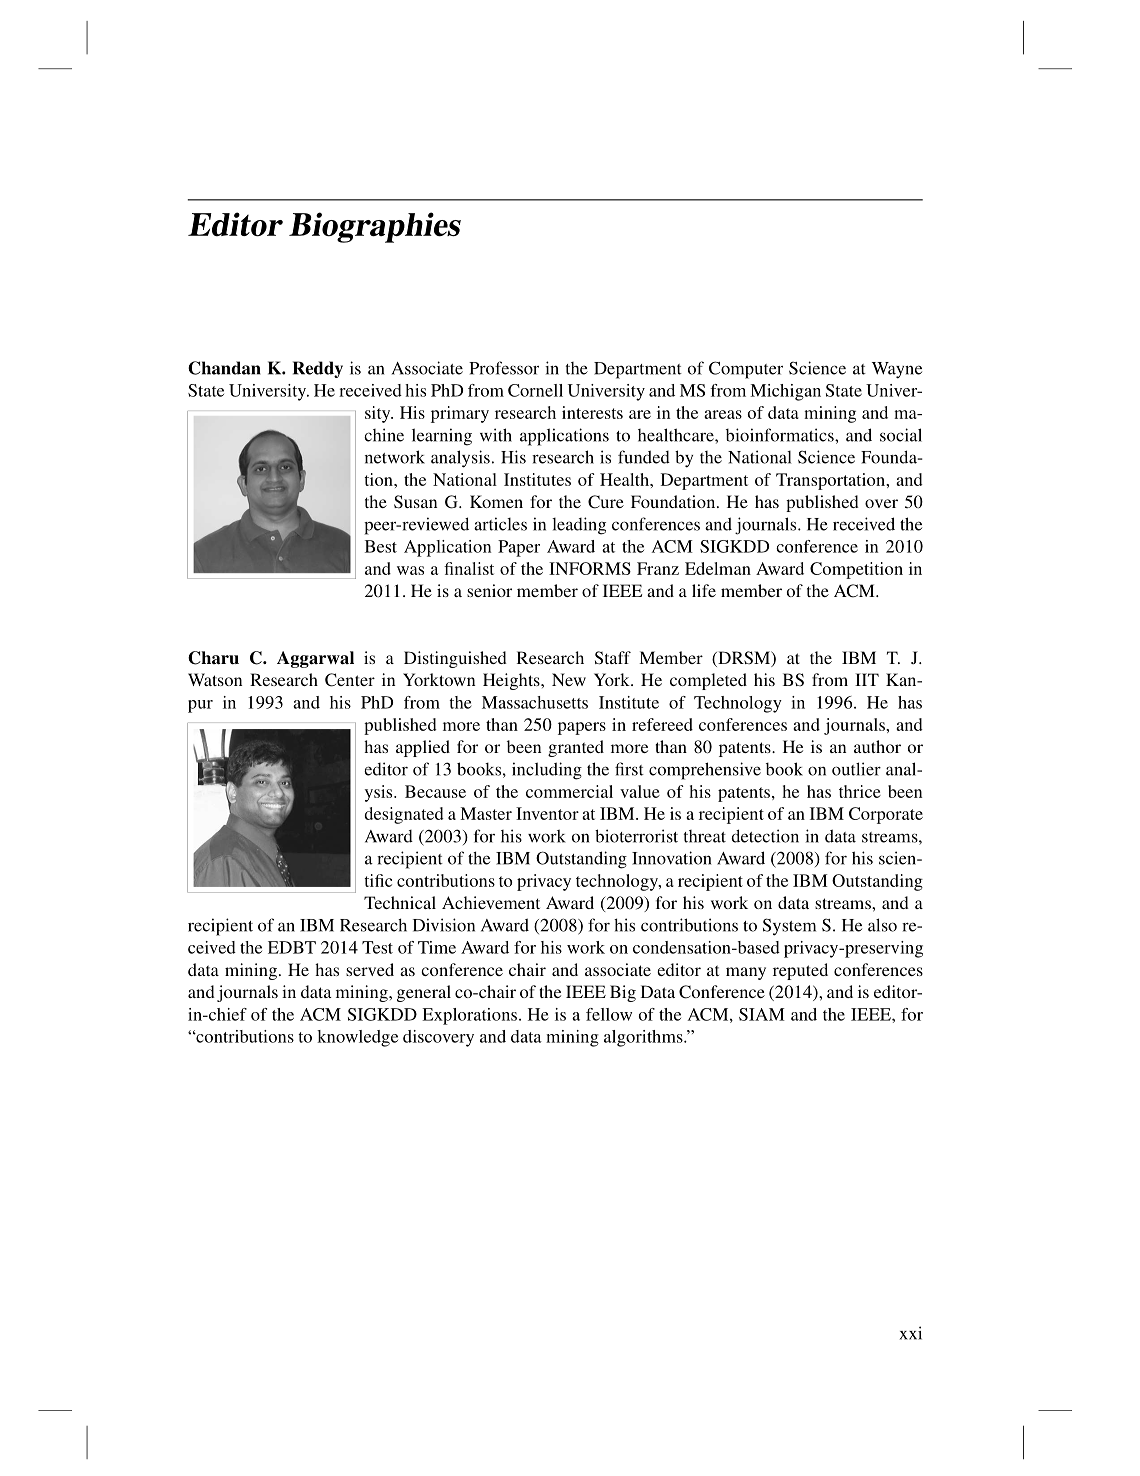 The height and width of the image is (1476, 1140). Describe the element at coordinates (535, 702) in the image. I see `Massachusetts` at that location.
